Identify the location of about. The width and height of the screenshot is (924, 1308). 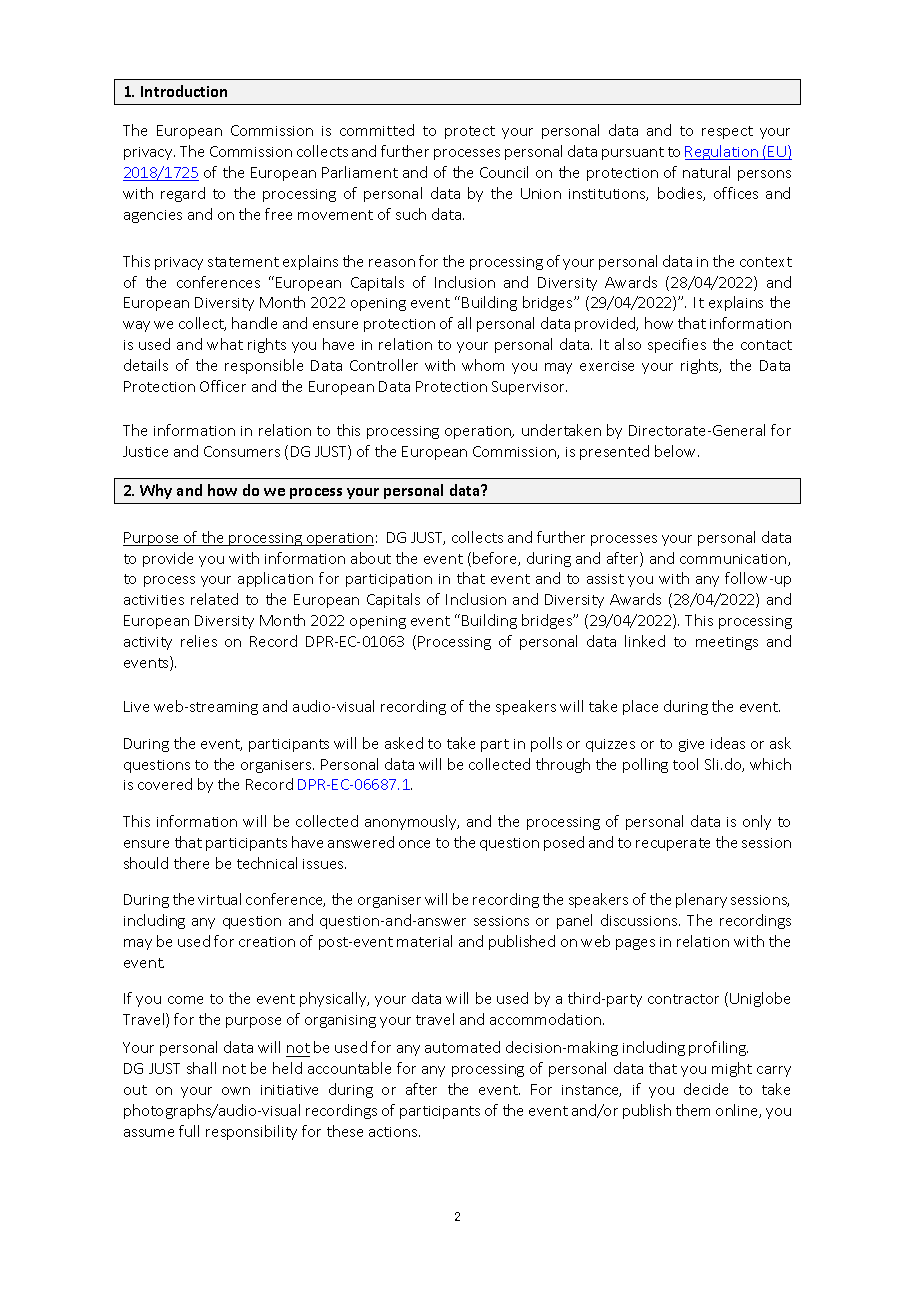
(371, 558).
